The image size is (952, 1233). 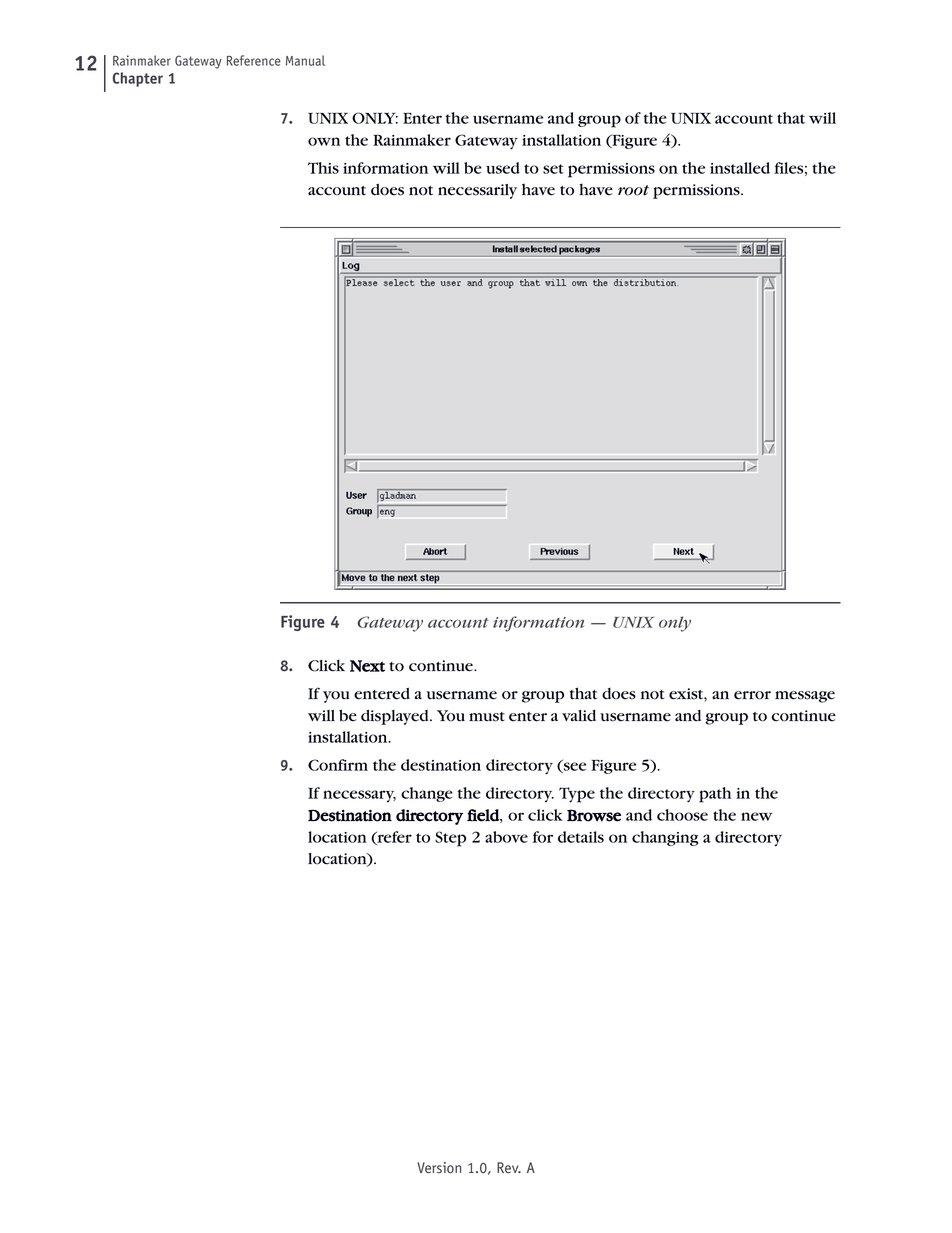 I want to click on Next, so click(x=367, y=666).
